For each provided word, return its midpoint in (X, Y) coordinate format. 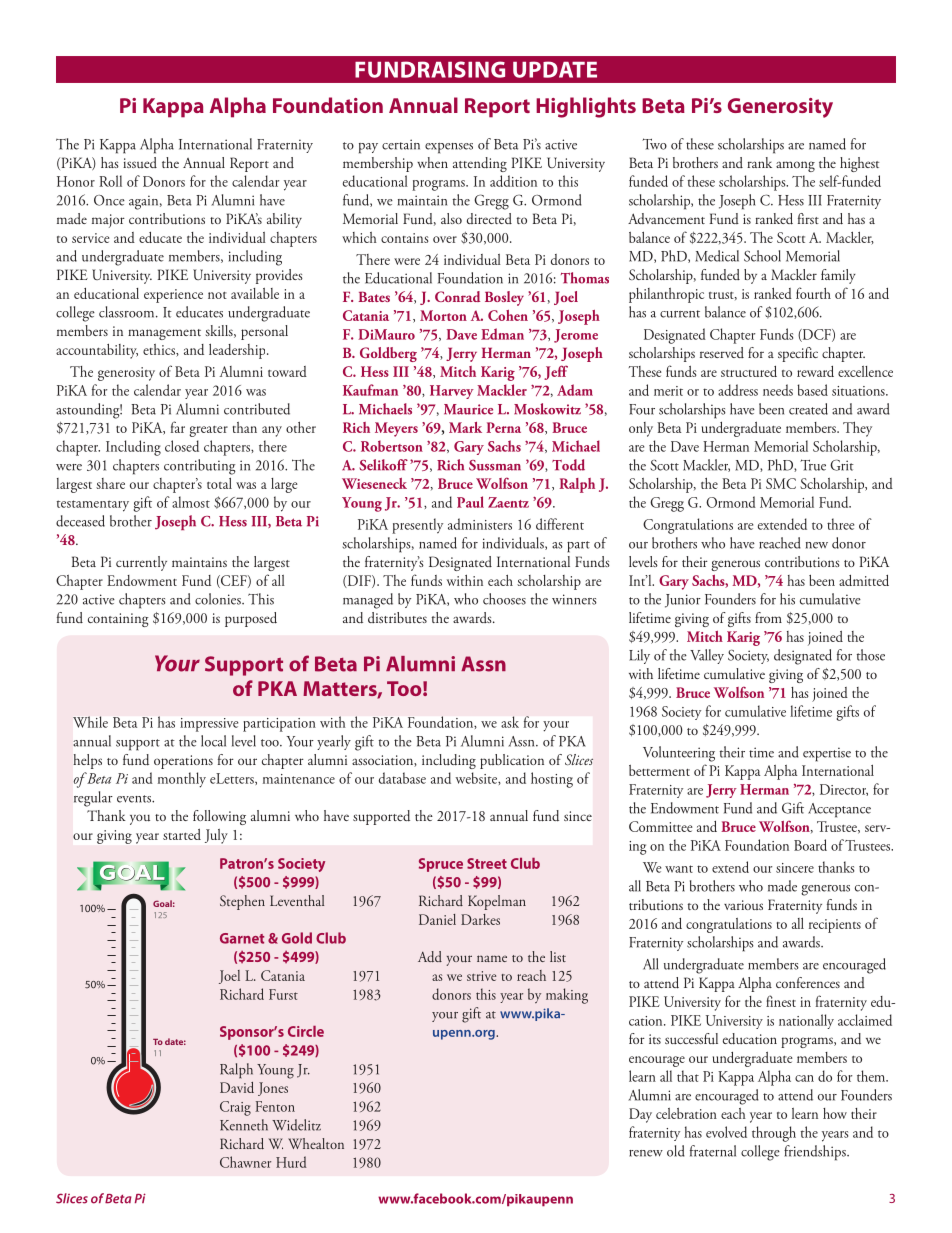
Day (640, 1115)
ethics (160, 350)
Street (487, 863)
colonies (219, 599)
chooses (504, 599)
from (768, 617)
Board (810, 845)
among (795, 166)
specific (798, 354)
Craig (235, 1108)
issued (140, 162)
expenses (449, 148)
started (182, 834)
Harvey (452, 392)
